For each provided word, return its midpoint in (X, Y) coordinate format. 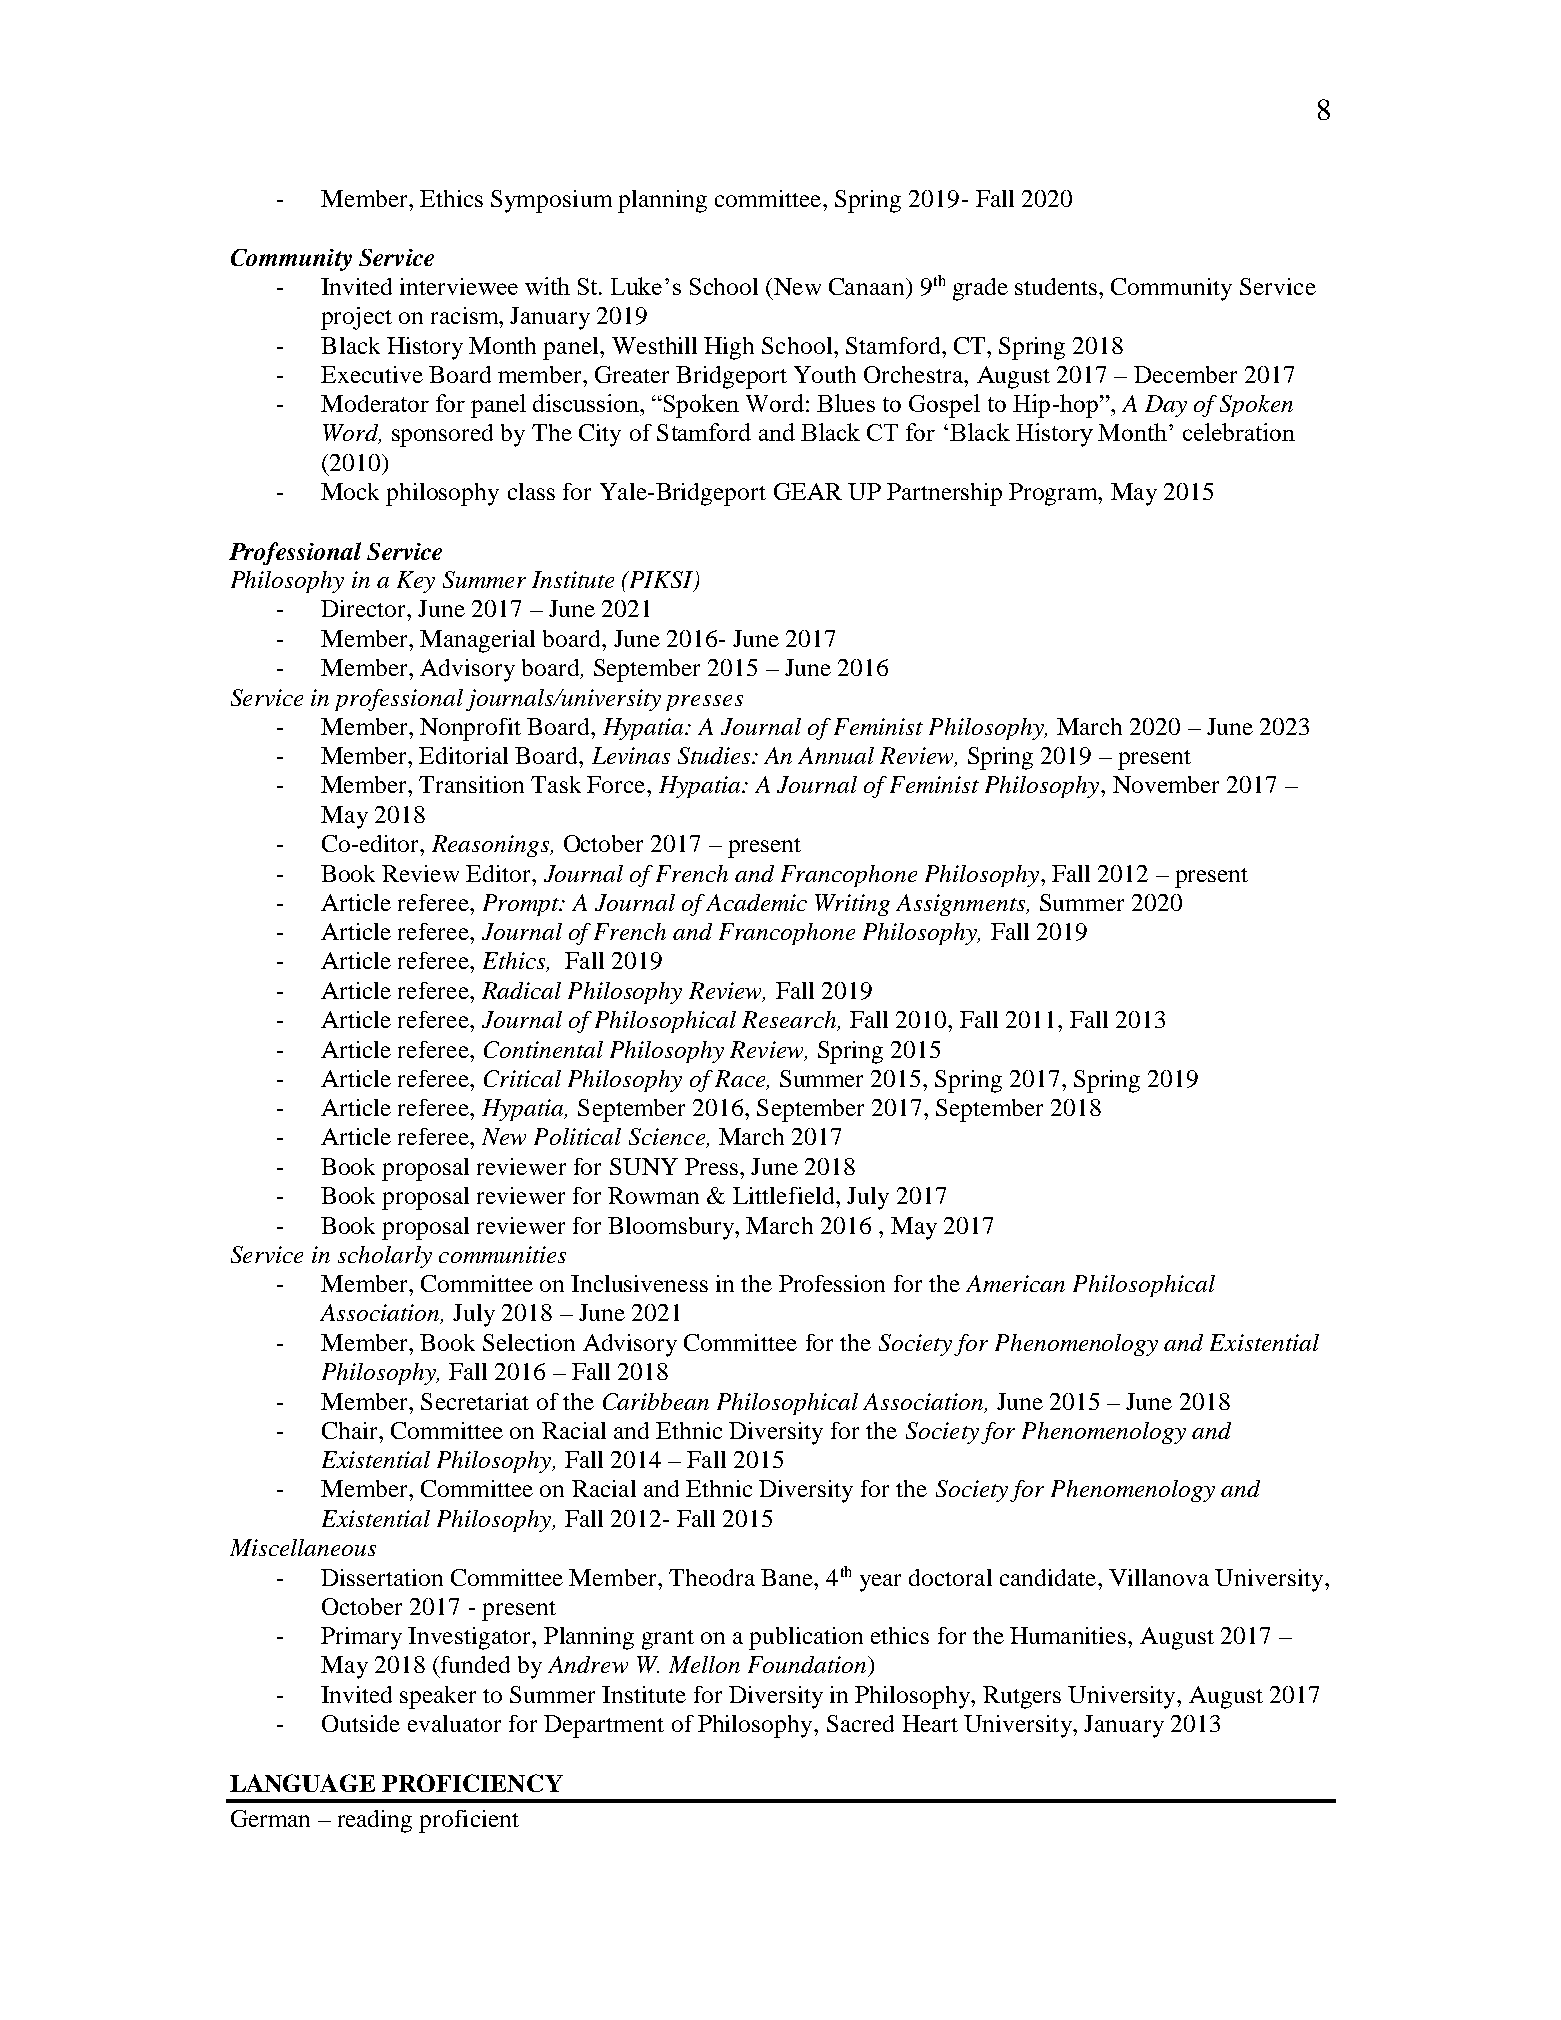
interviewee (459, 286)
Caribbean (656, 1401)
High (729, 348)
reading (375, 1821)
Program (1054, 494)
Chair (351, 1430)
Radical (521, 990)
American (1015, 1283)
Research (790, 1021)
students (1057, 286)
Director (365, 608)
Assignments (962, 905)
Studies (715, 755)
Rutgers (1022, 1697)
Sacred (860, 1723)
